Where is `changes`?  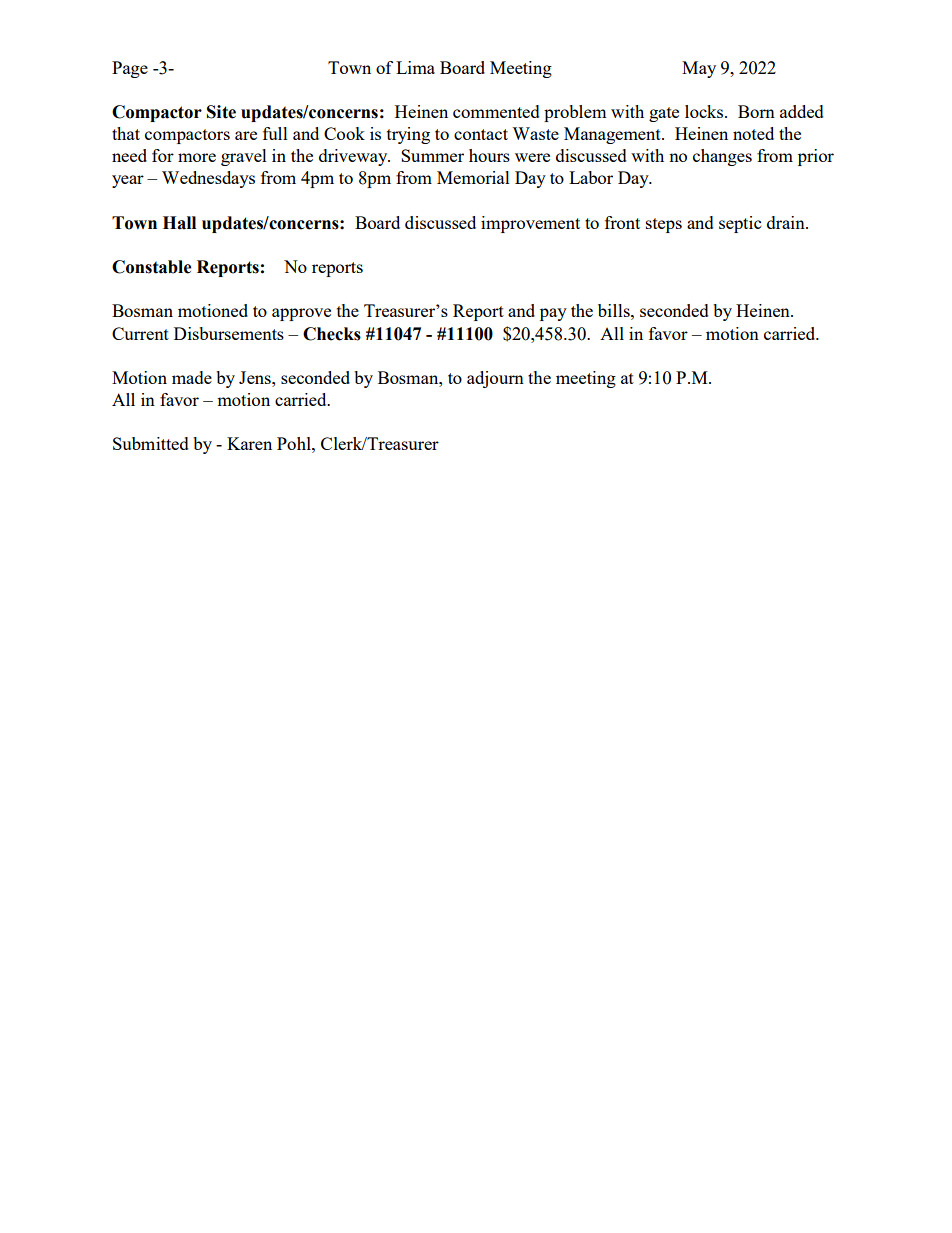 changes is located at coordinates (722, 157).
